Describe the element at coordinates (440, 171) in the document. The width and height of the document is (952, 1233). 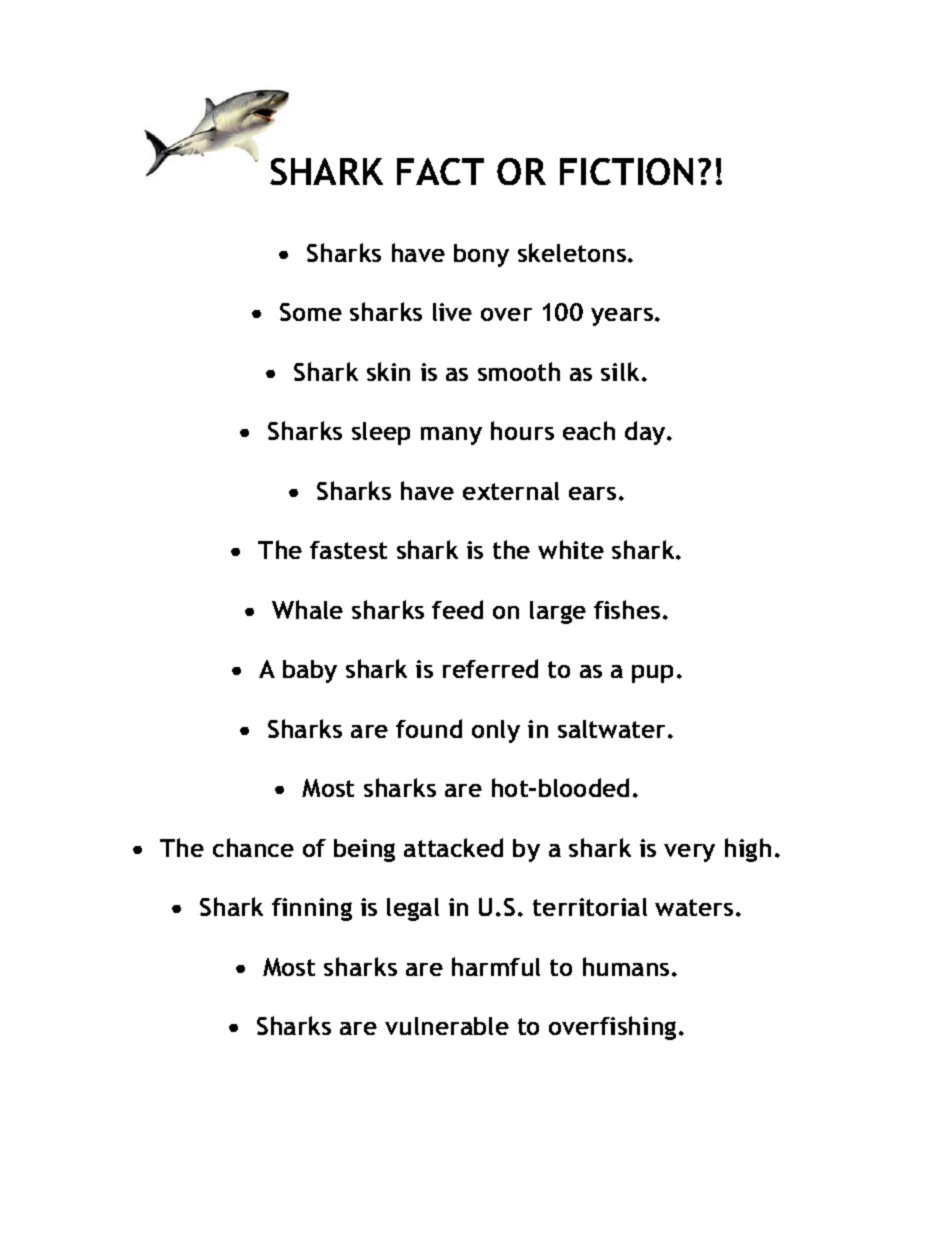
I see `FACT` at that location.
